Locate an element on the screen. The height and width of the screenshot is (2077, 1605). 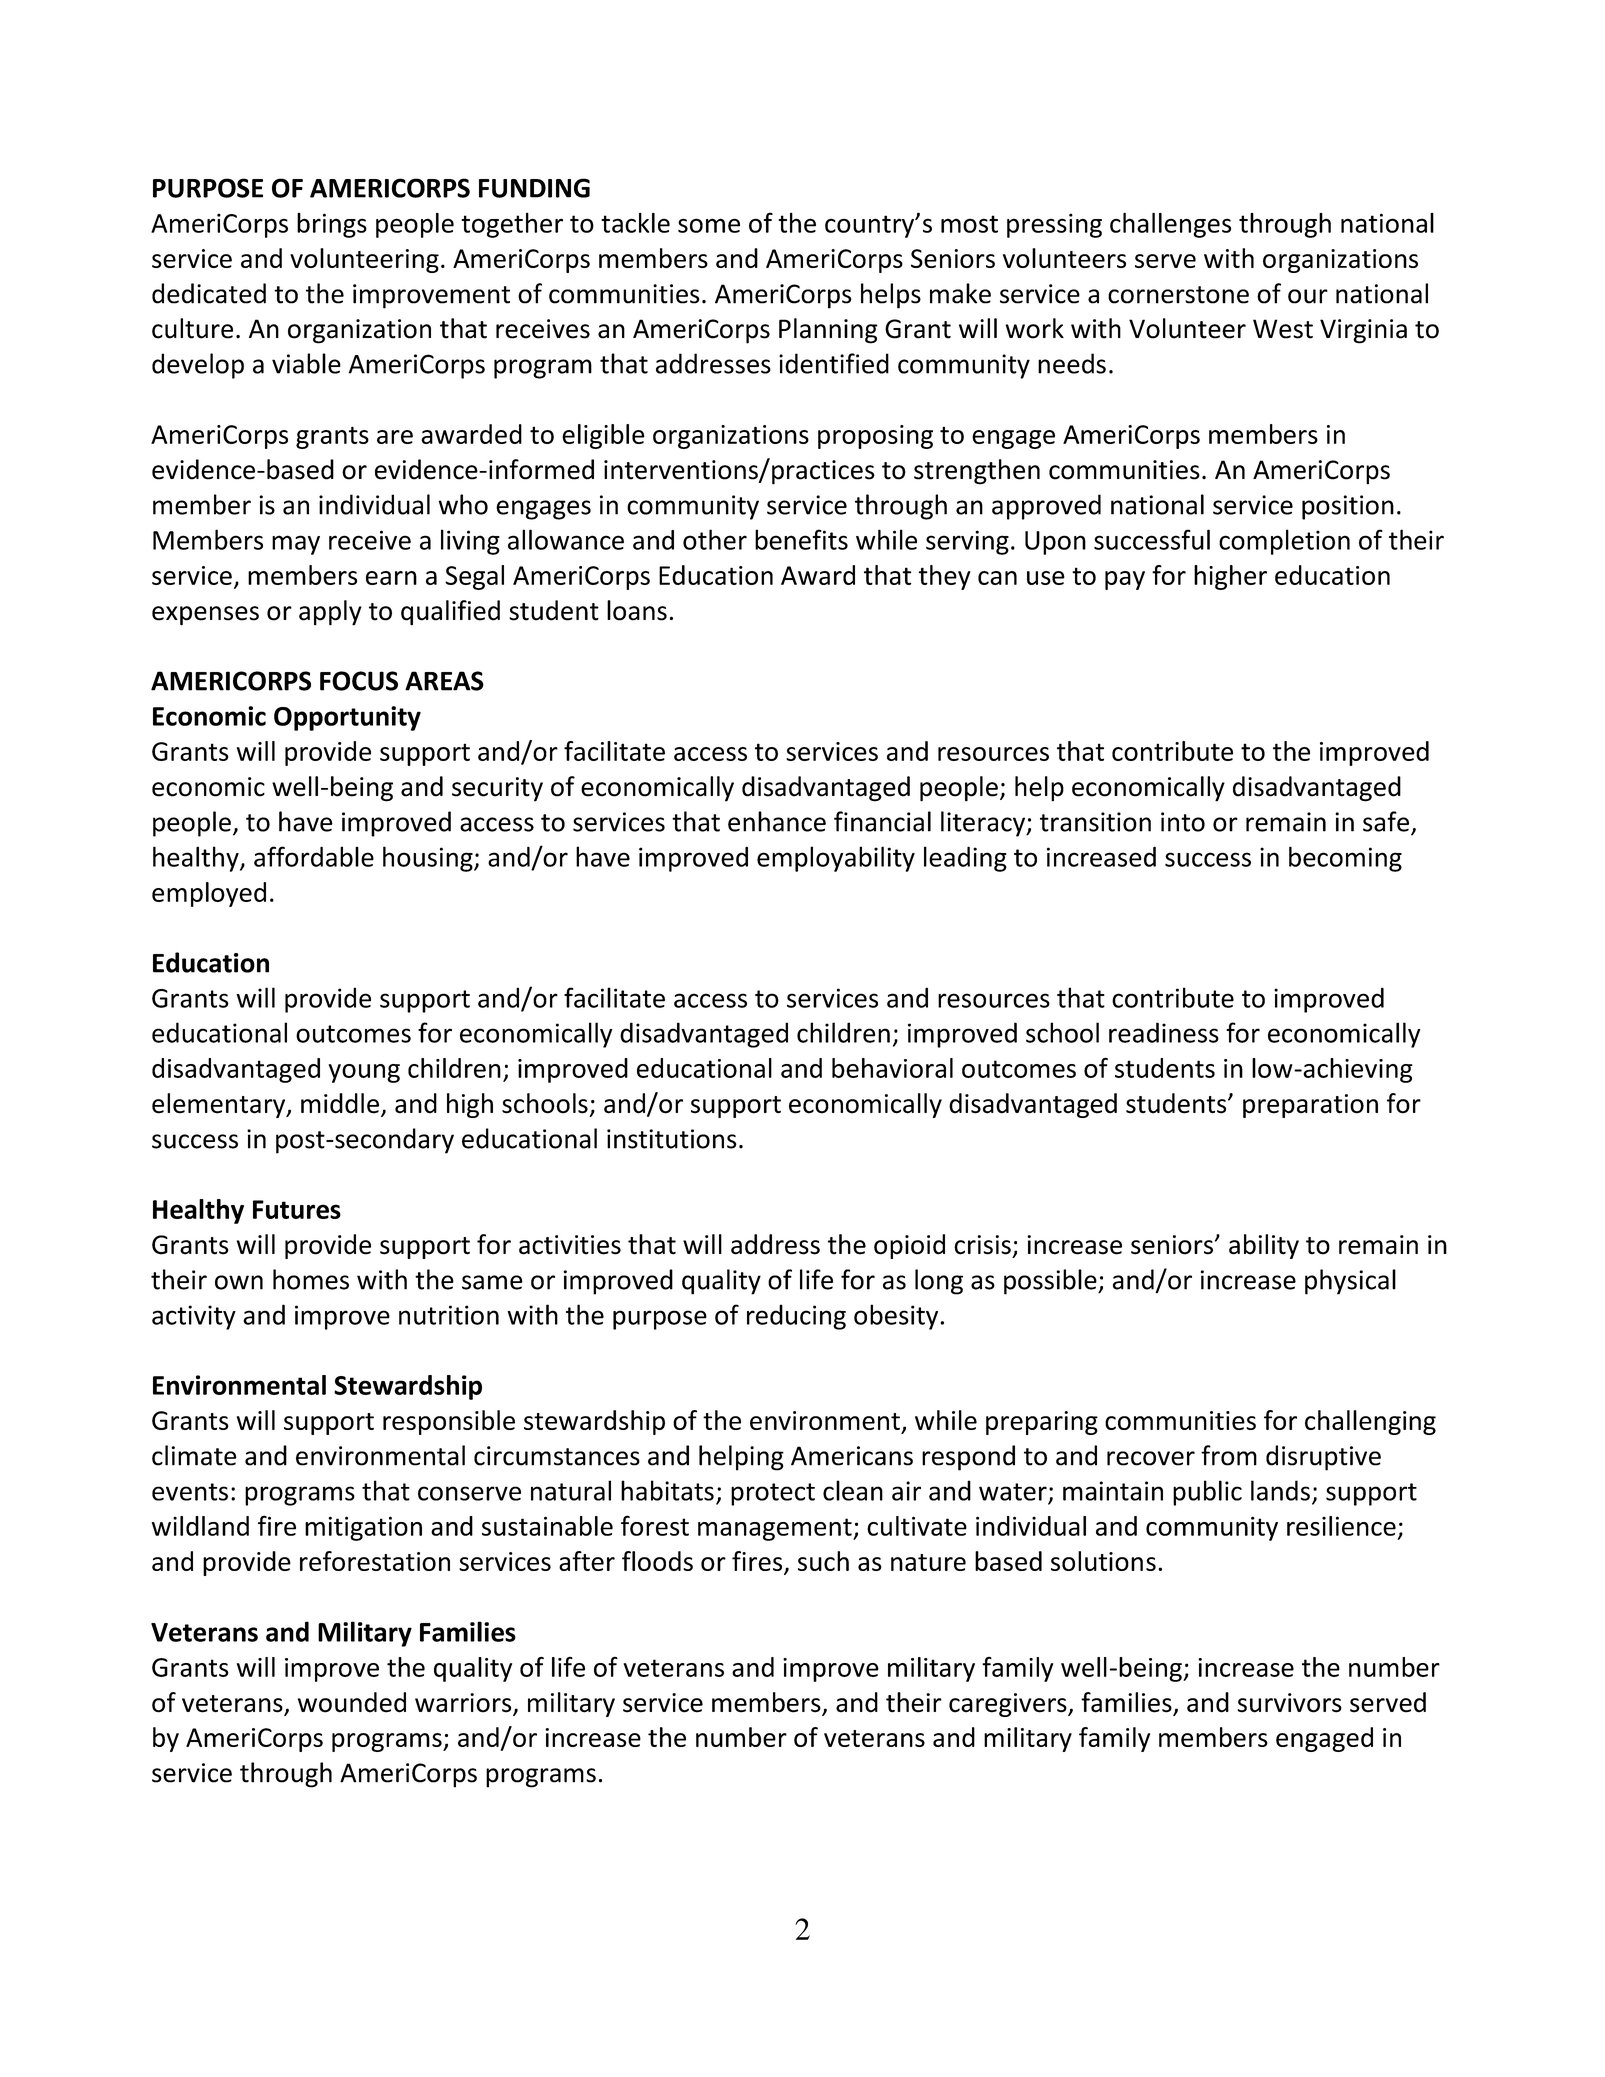
challenges is located at coordinates (1170, 225).
